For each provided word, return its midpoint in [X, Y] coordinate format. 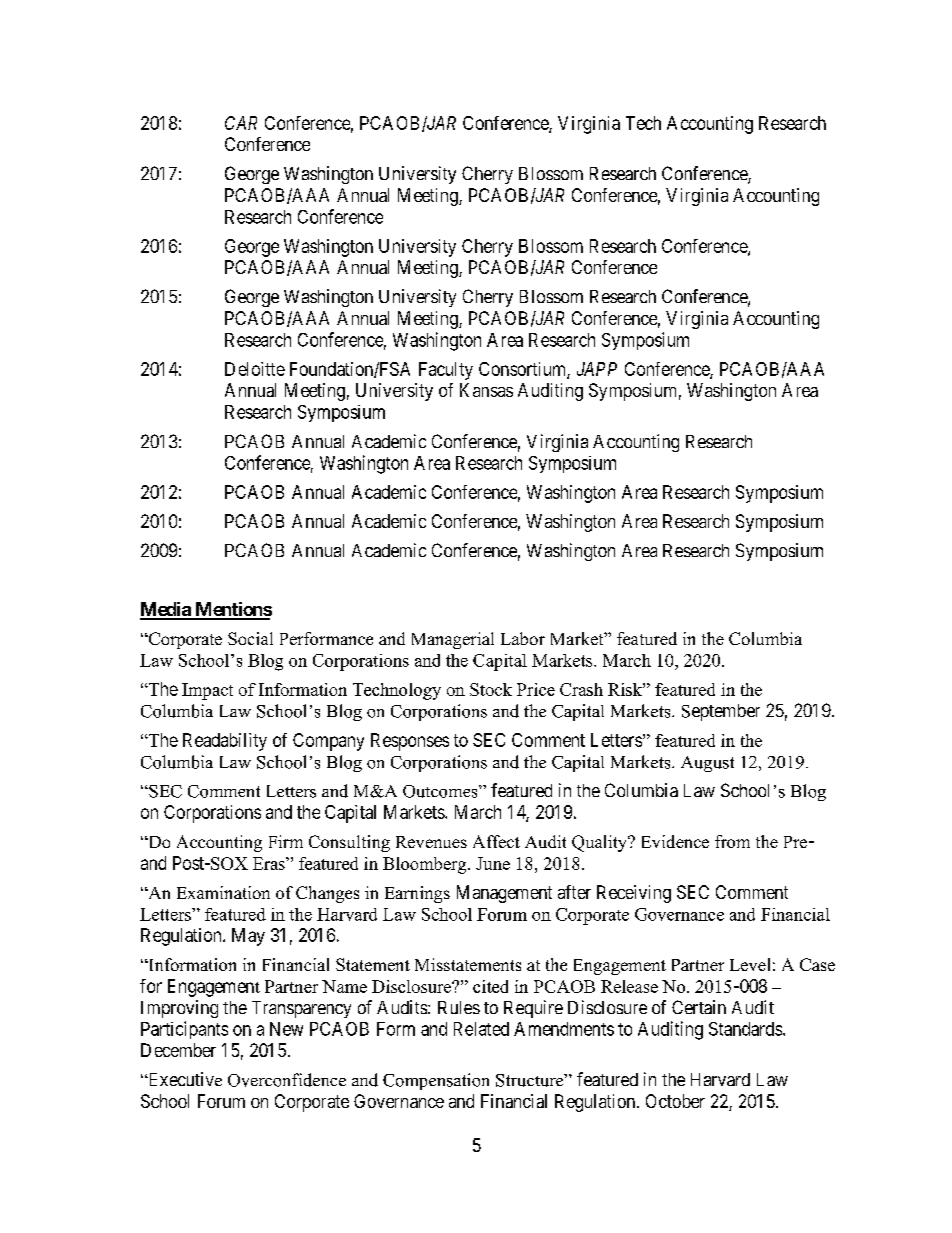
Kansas [486, 390]
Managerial [453, 640]
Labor [523, 638]
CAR [241, 123]
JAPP [597, 369]
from [732, 841]
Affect [496, 841]
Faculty [446, 371]
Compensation [436, 1081]
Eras [270, 863]
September [721, 712]
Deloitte [255, 369]
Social [250, 638]
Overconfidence [287, 1080]
